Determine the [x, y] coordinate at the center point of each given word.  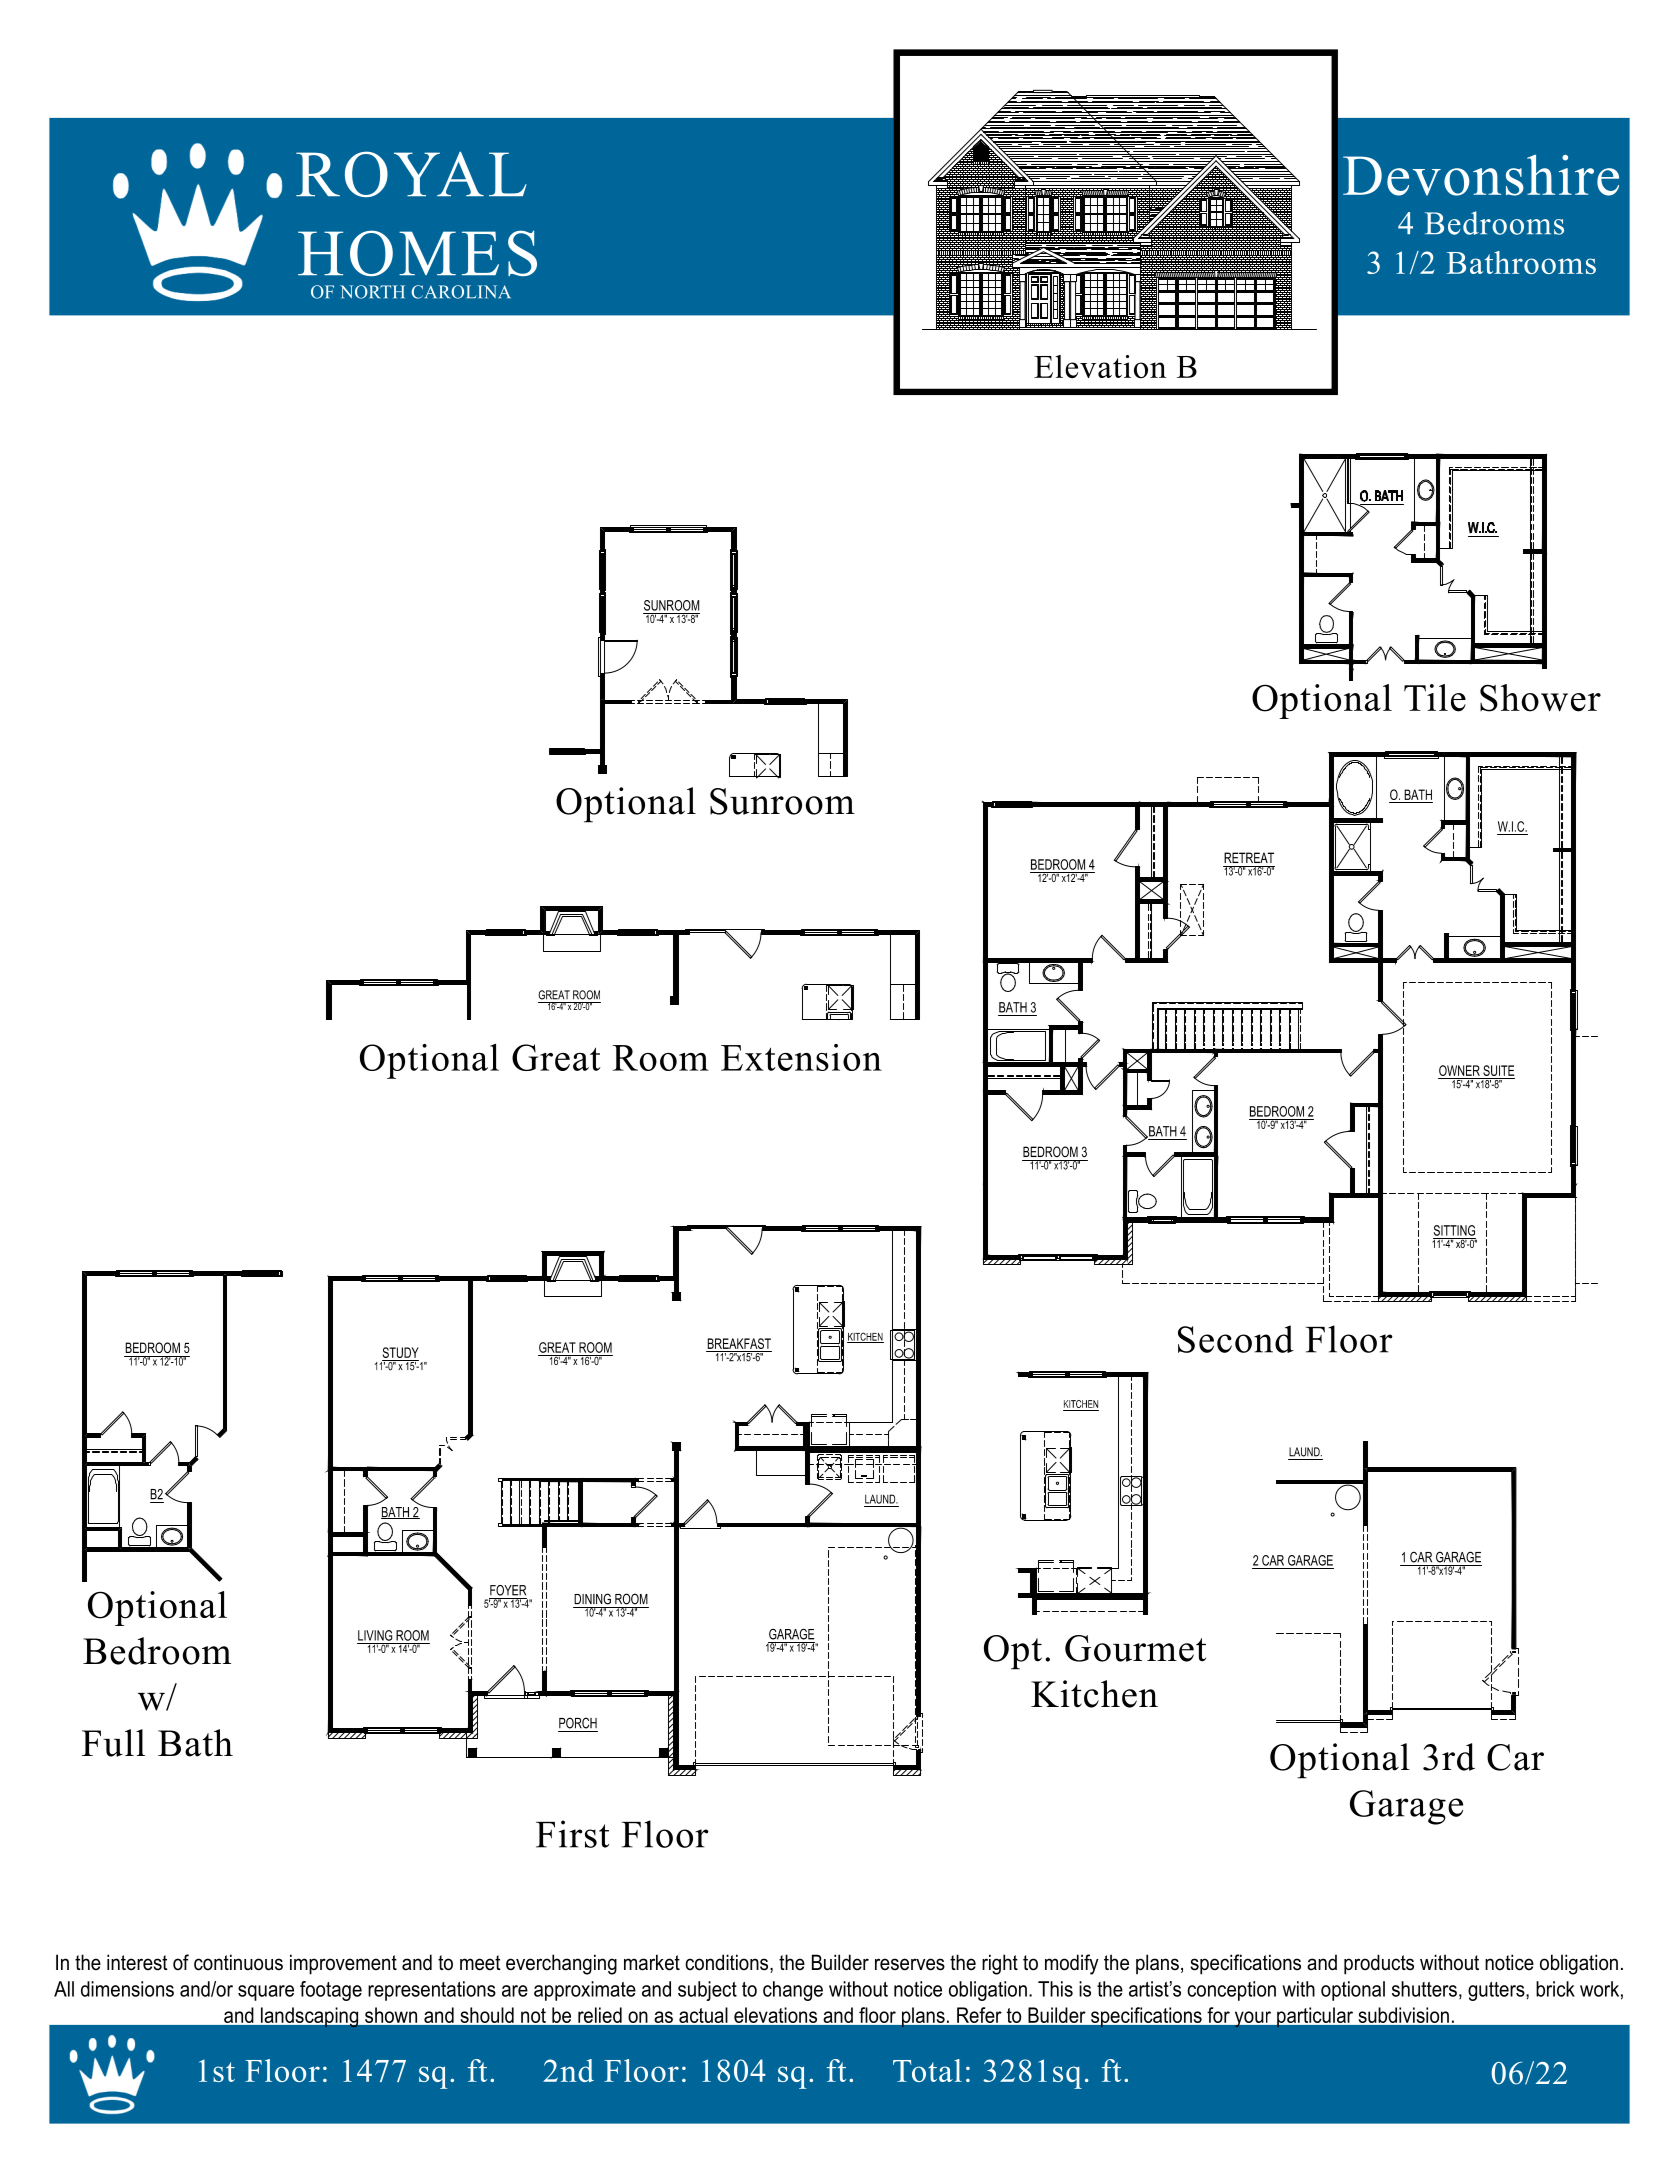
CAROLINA [461, 292]
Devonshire [1481, 175]
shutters [1424, 1989]
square [266, 1993]
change [793, 1991]
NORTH [372, 292]
